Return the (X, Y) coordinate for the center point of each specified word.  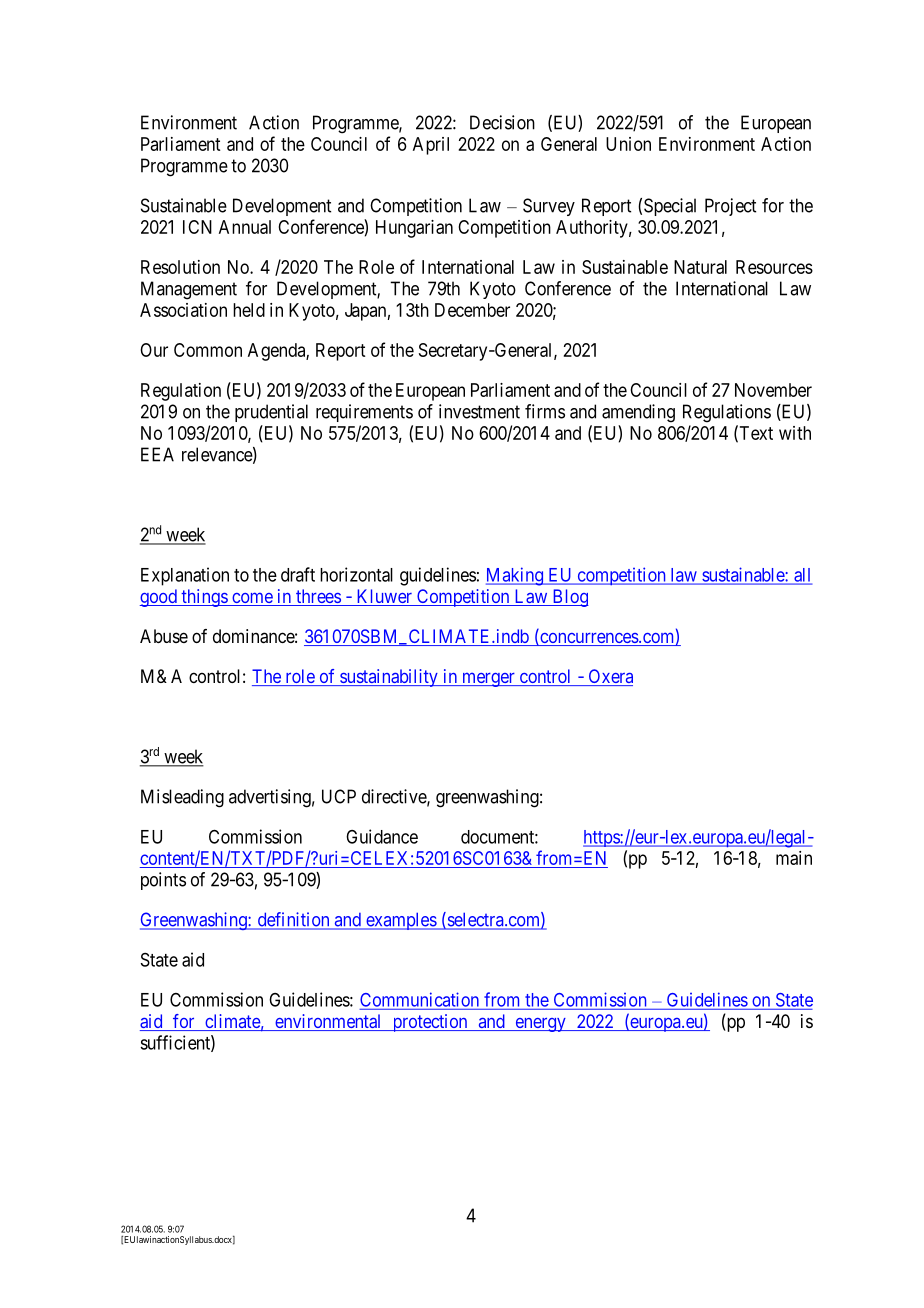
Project (730, 207)
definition (293, 920)
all (802, 576)
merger (488, 680)
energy (540, 1024)
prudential (271, 413)
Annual (245, 227)
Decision (502, 122)
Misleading (182, 798)
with (795, 433)
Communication (419, 999)
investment (479, 411)
